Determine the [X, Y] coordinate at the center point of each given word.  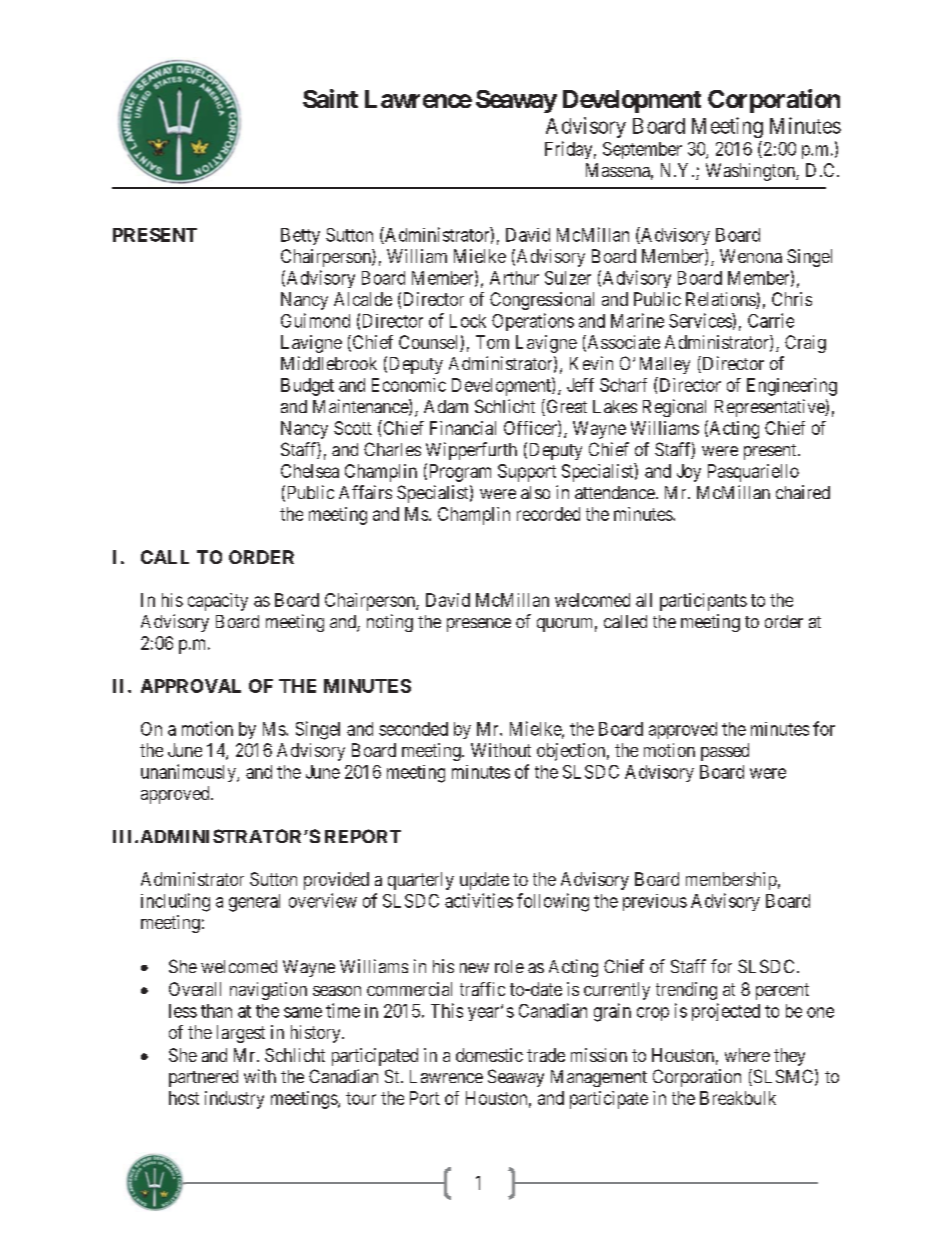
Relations [721, 300]
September [642, 150]
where [747, 1055]
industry [234, 1100]
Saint [330, 98]
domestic [489, 1055]
